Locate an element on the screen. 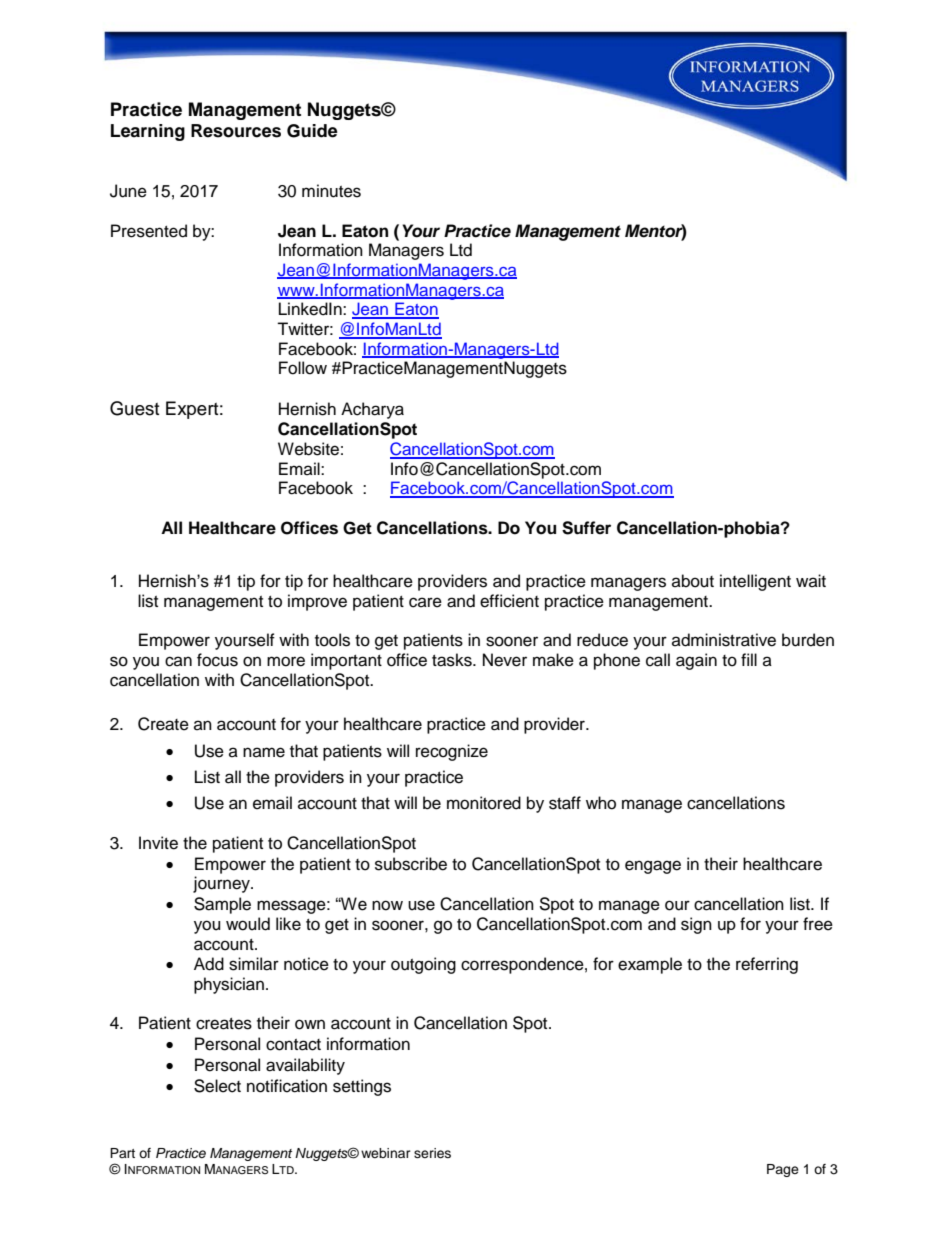 This screenshot has height=1233, width=952. Resources is located at coordinates (236, 131).
